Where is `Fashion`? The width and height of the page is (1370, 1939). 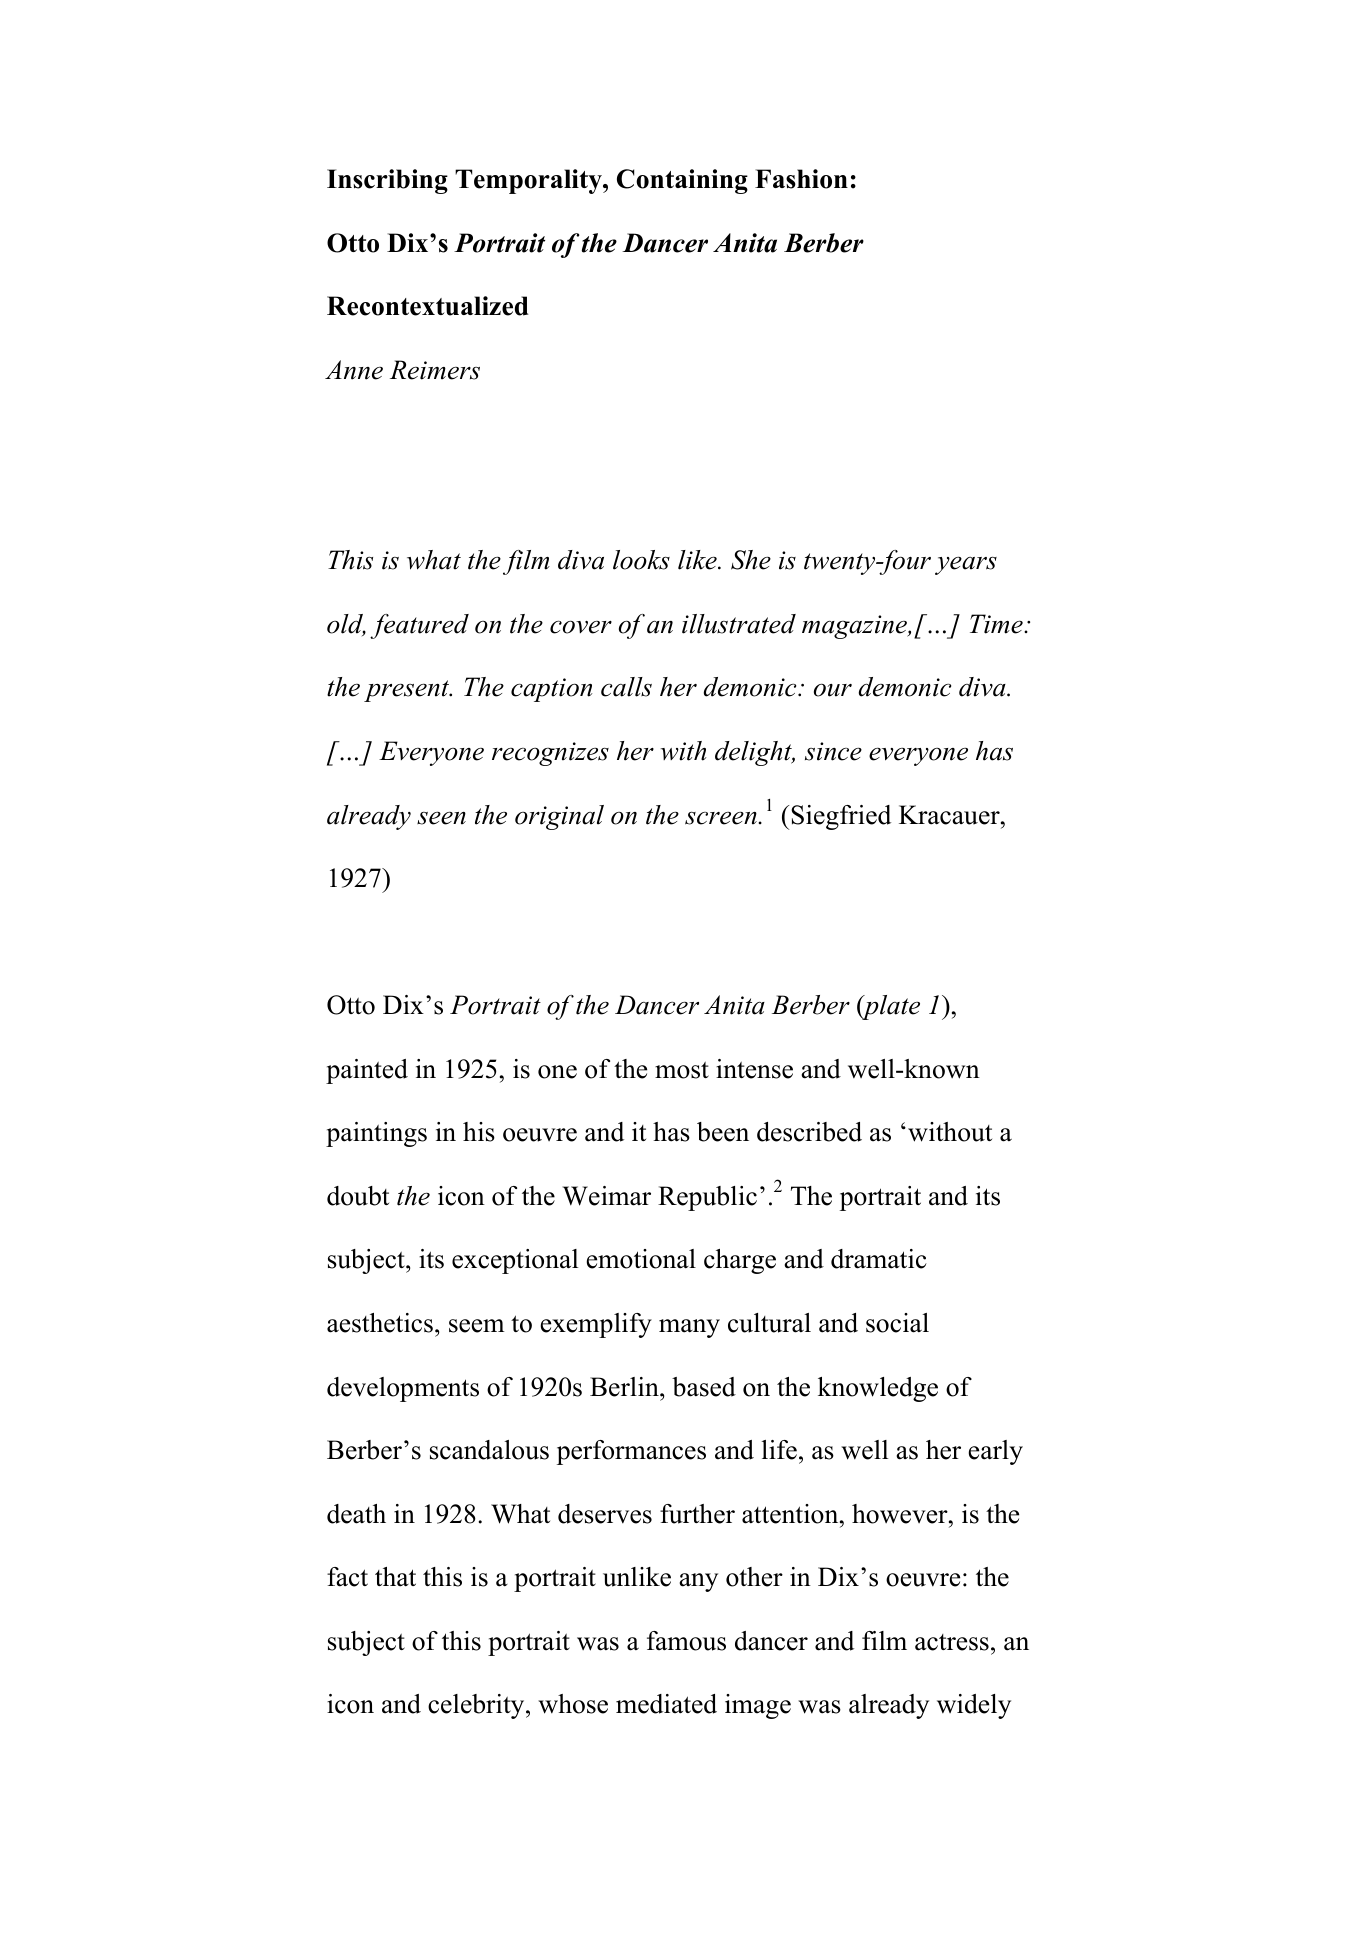 Fashion is located at coordinates (801, 179).
